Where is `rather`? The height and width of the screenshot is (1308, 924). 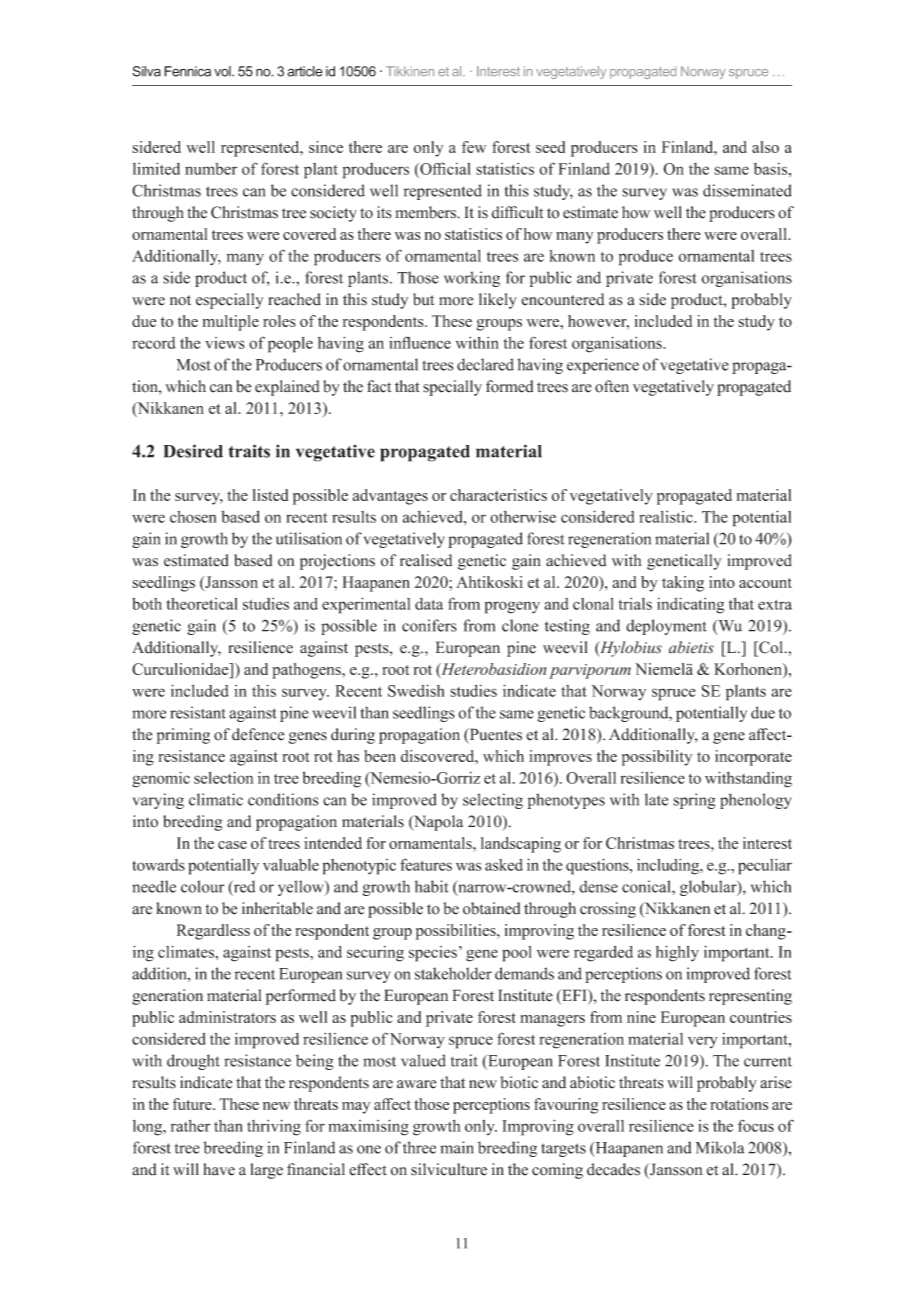
rather is located at coordinates (190, 1126).
